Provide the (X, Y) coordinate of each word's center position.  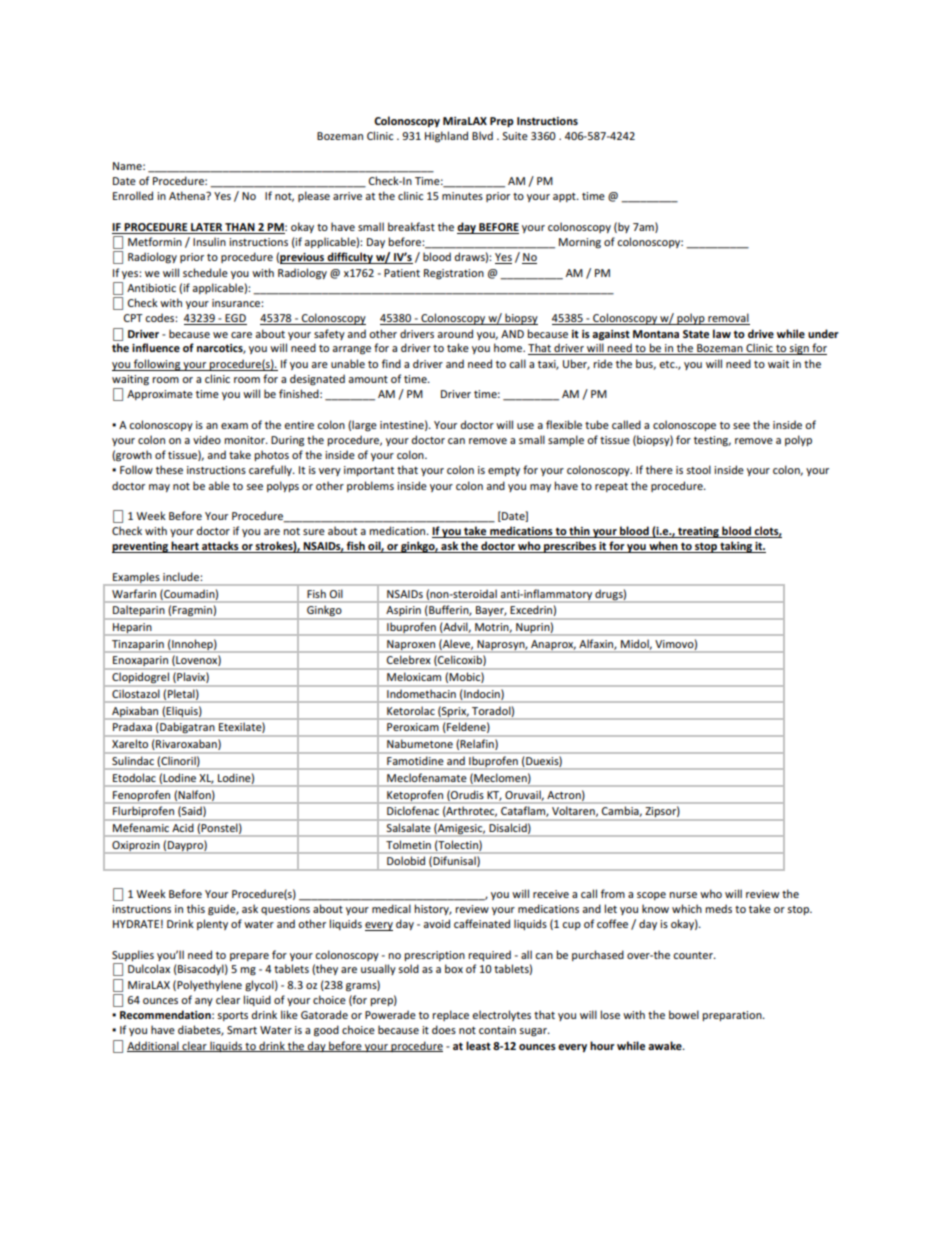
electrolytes (501, 1015)
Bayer (491, 611)
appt (565, 197)
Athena (188, 195)
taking (736, 547)
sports (233, 1016)
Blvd (482, 135)
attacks (220, 547)
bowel (684, 1014)
